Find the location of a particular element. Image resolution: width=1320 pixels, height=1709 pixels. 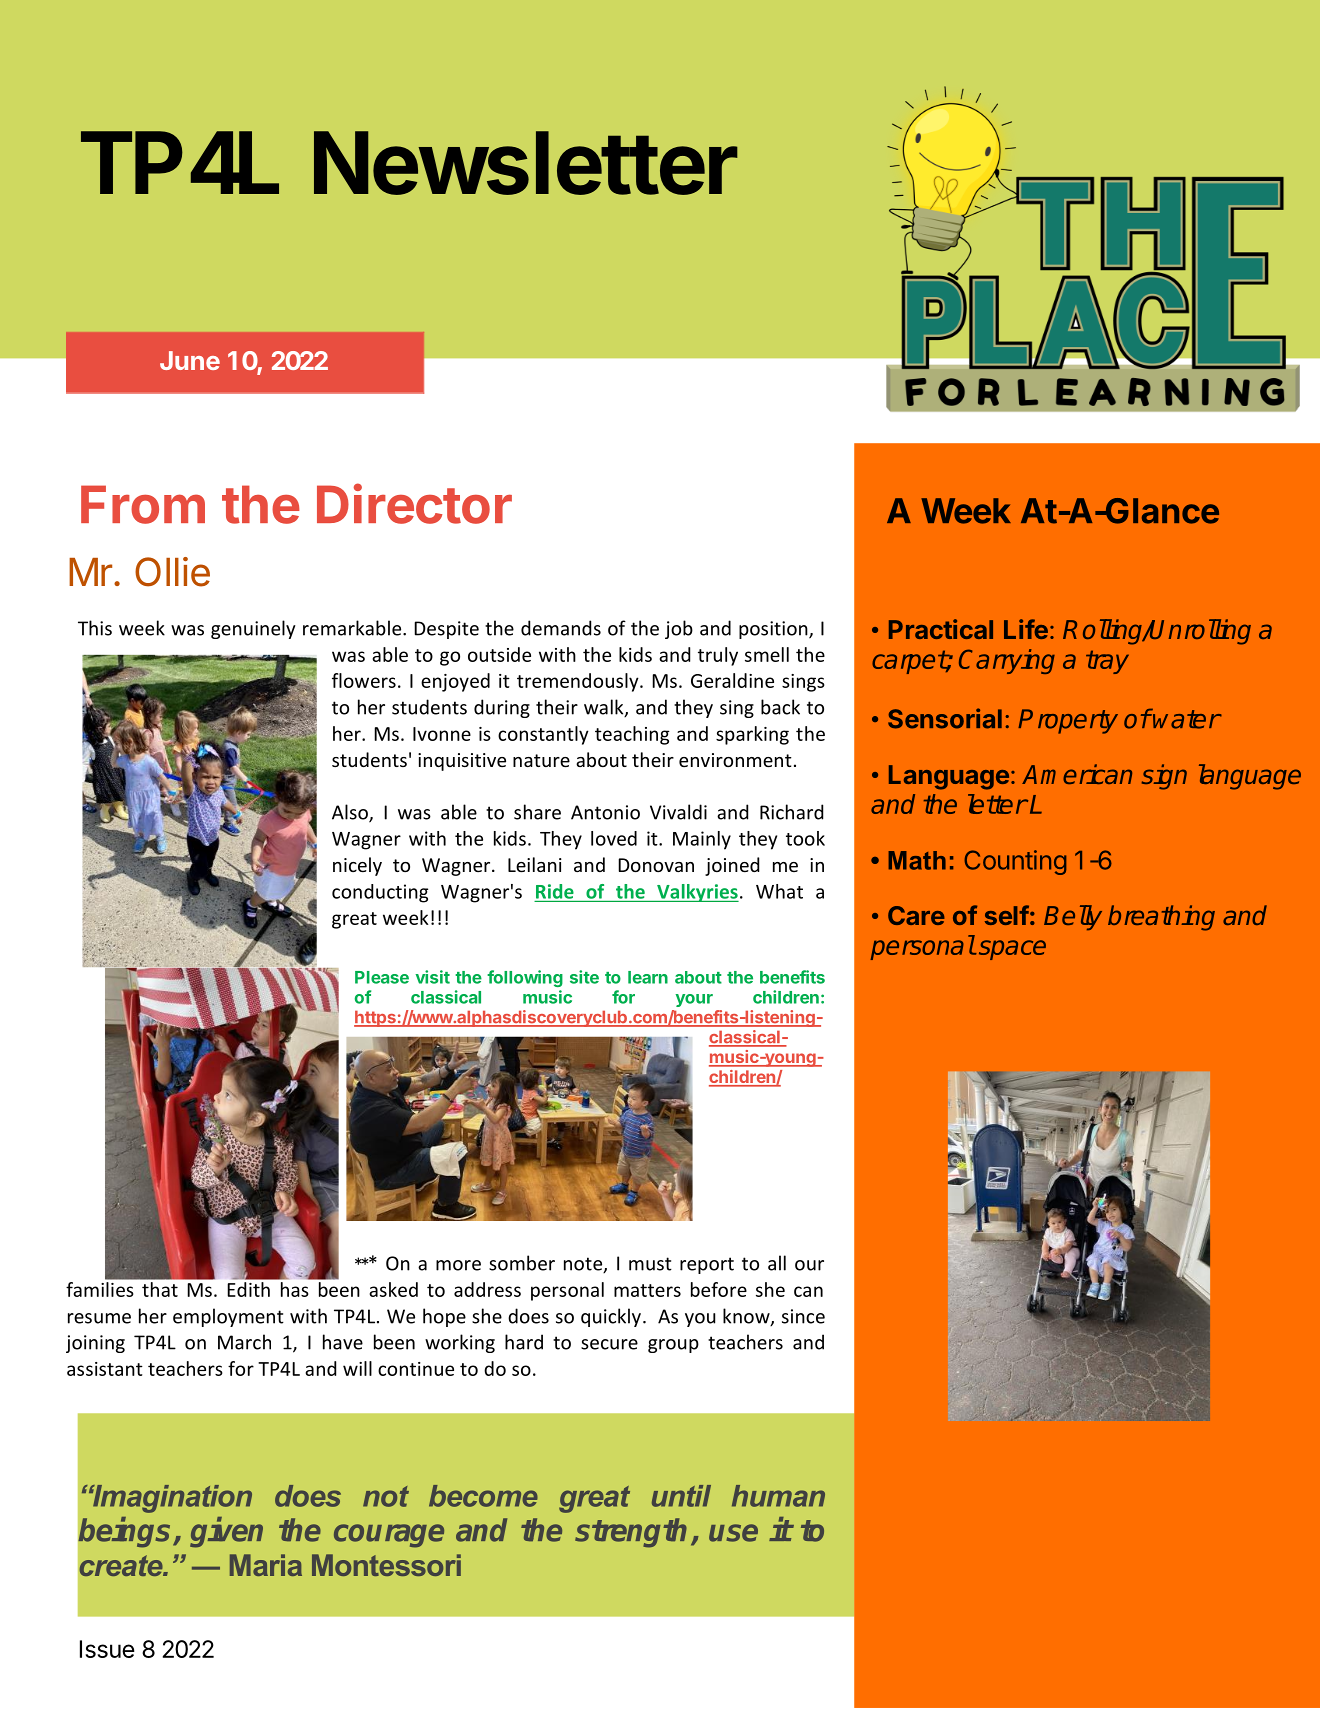

Maria is located at coordinates (266, 1565).
